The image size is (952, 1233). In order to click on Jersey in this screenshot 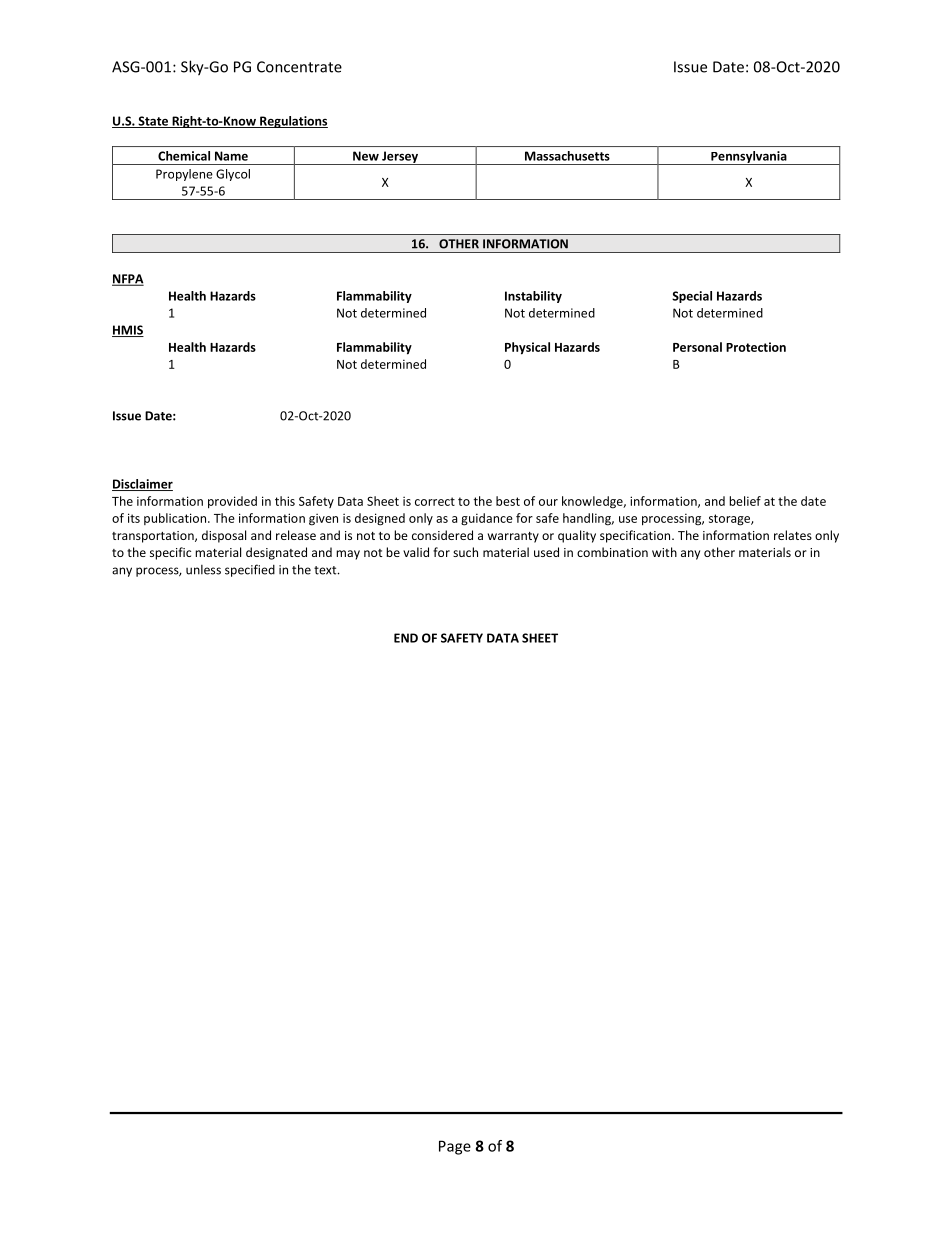, I will do `click(400, 158)`.
